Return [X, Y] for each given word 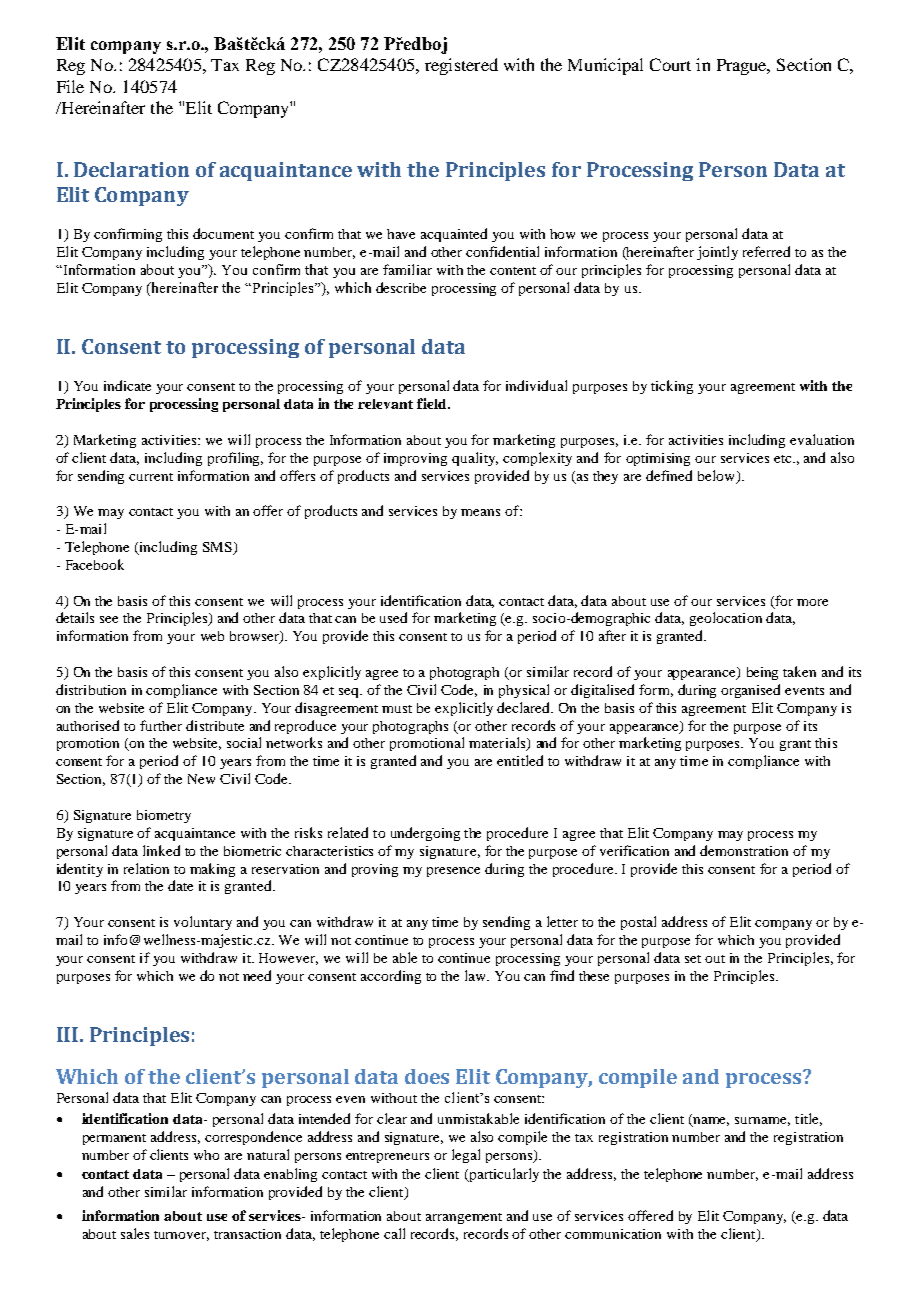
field [433, 403]
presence [453, 872]
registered [461, 66]
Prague [743, 67]
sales [135, 1233]
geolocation [726, 619]
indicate [127, 385]
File [70, 86]
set [693, 959]
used [393, 617]
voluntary [203, 923]
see [109, 619]
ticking [672, 387]
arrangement [464, 1218]
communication [613, 1234]
